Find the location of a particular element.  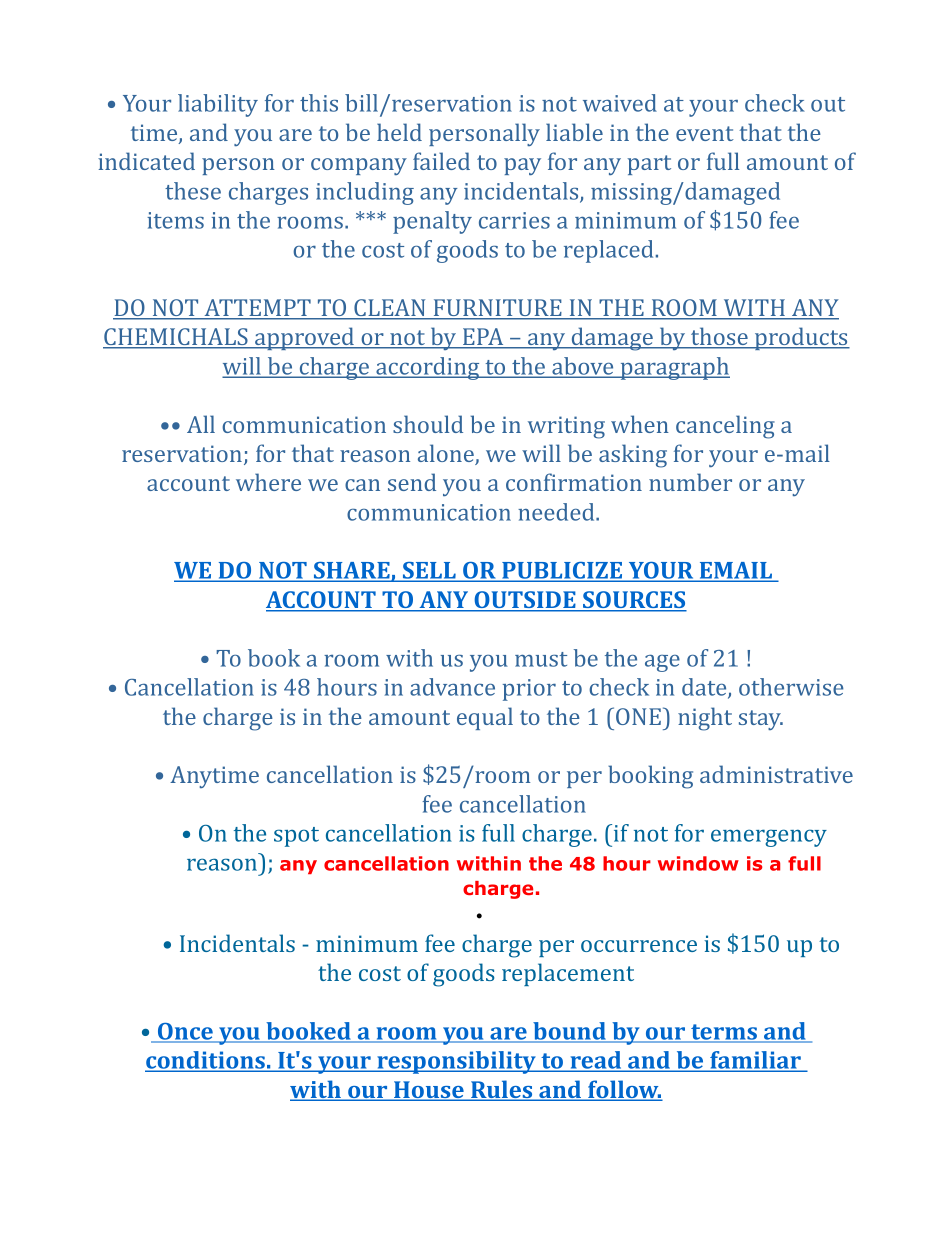

EPA is located at coordinates (483, 338).
